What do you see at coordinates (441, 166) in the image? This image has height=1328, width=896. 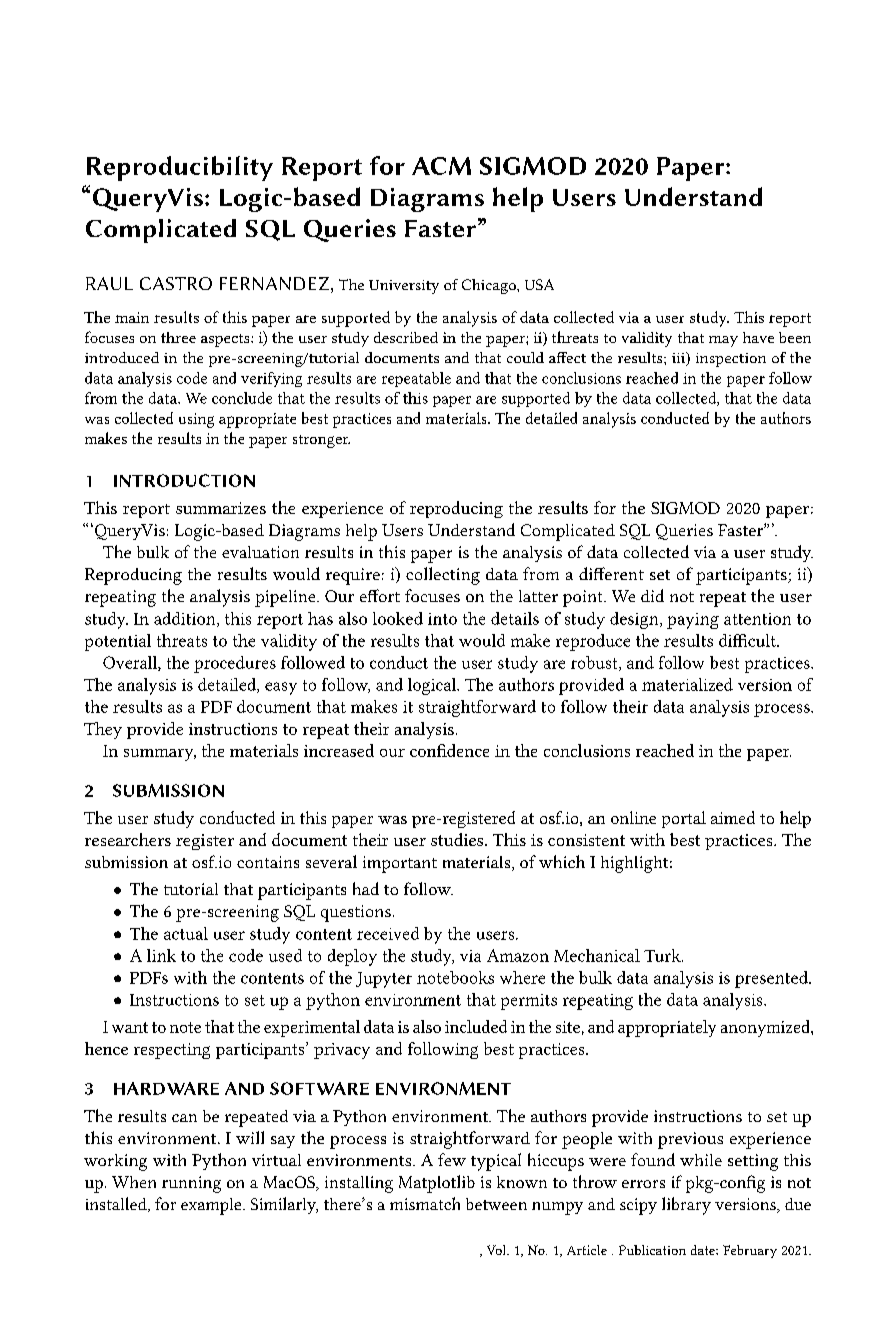 I see `ACM` at bounding box center [441, 166].
